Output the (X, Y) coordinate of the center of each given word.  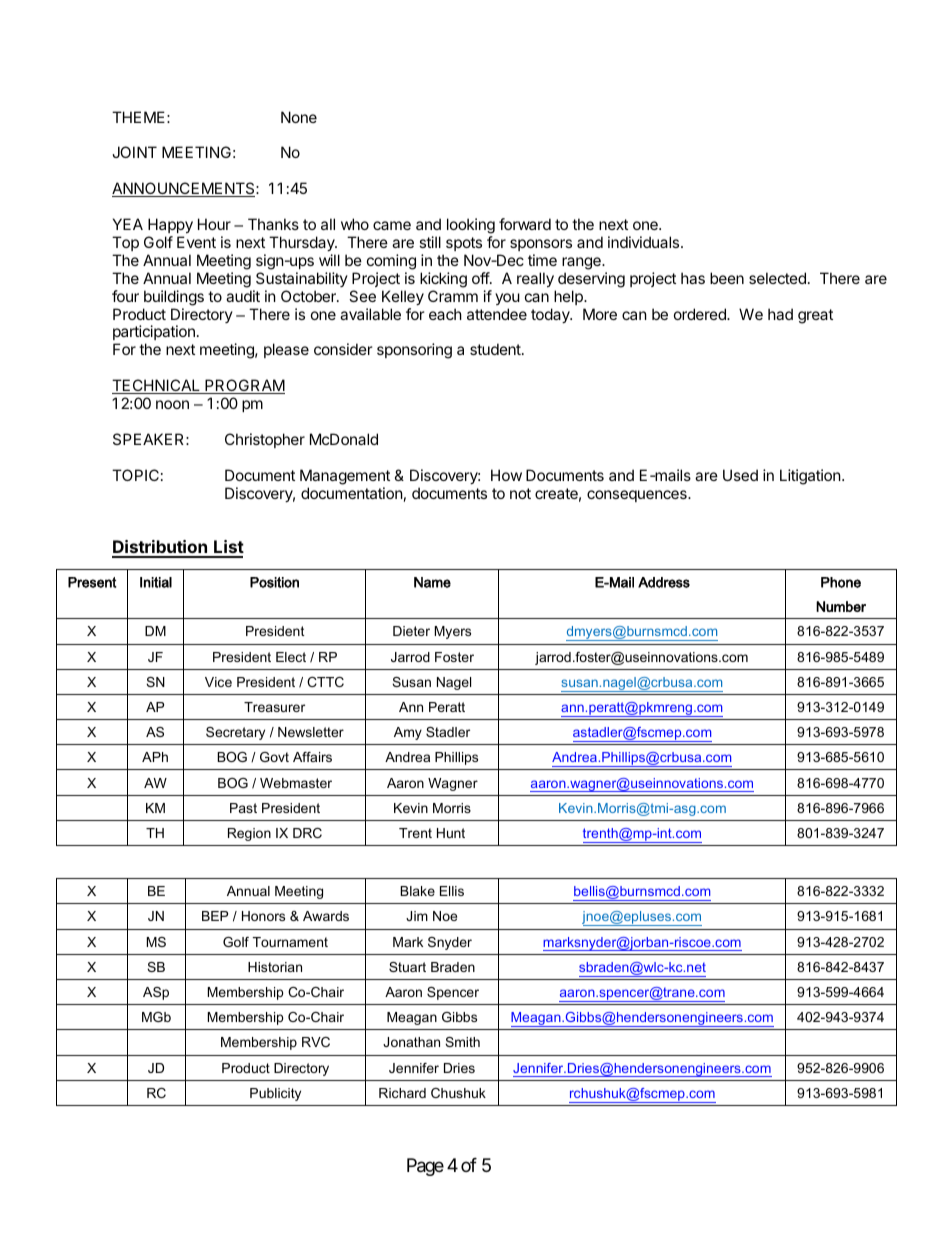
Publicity (275, 1094)
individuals (645, 242)
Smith (462, 1042)
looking (471, 226)
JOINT (134, 152)
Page (425, 1167)
